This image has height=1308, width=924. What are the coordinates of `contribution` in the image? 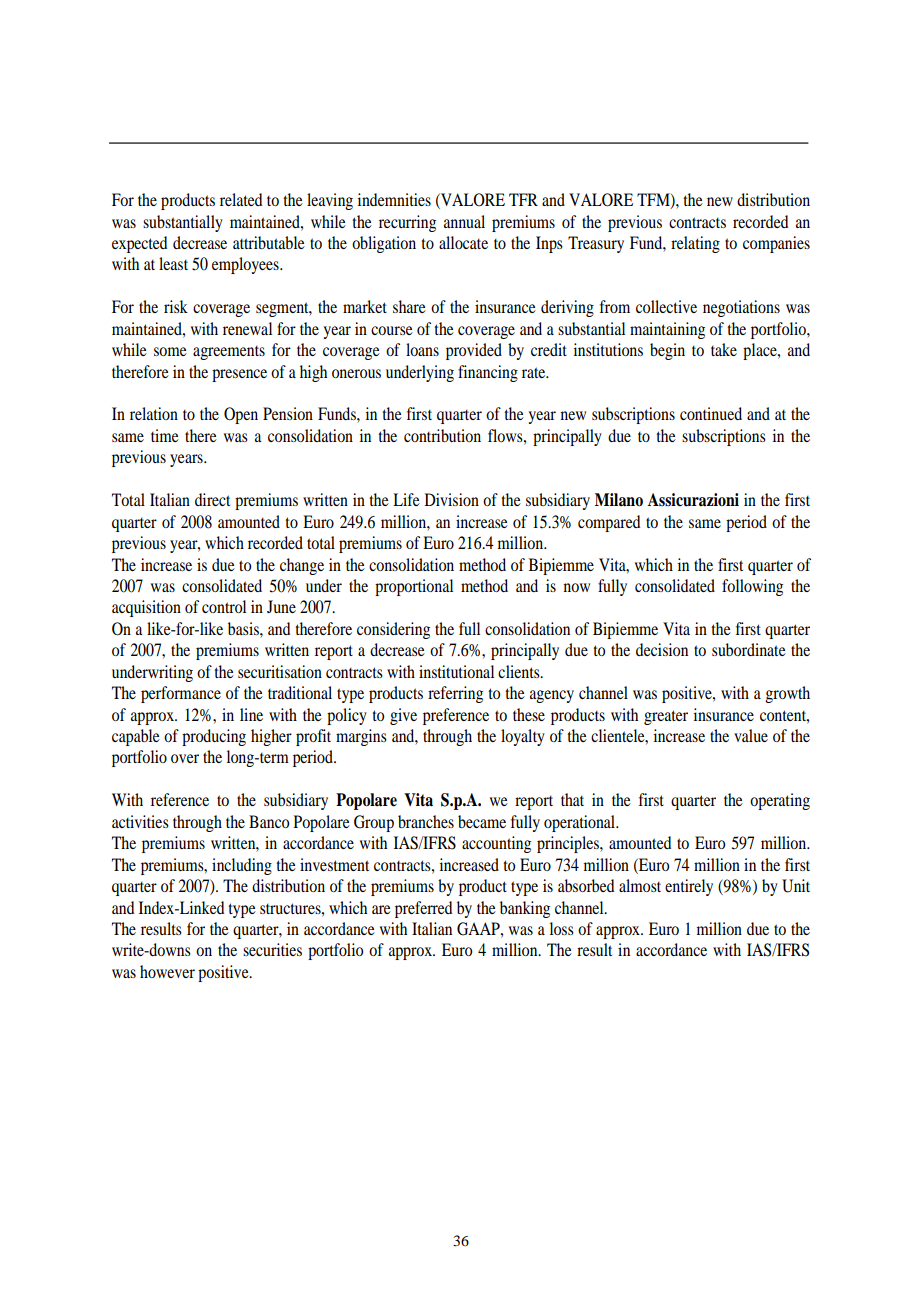 It's located at (442, 435).
